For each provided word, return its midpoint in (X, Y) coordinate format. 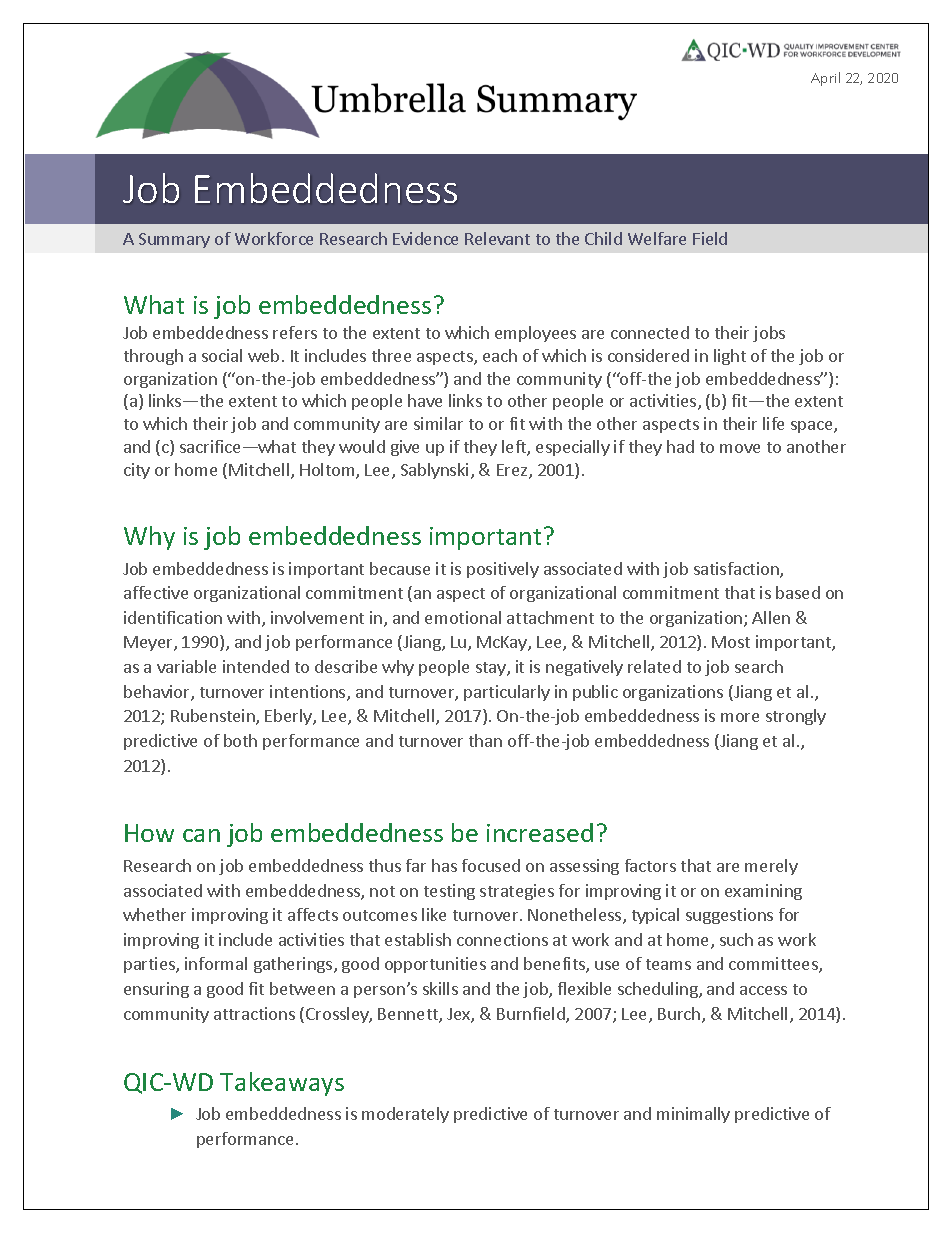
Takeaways (282, 1084)
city (137, 471)
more (740, 717)
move (740, 448)
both (240, 740)
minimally (693, 1115)
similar (438, 423)
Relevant (497, 238)
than (485, 740)
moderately (405, 1115)
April (825, 79)
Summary (174, 240)
